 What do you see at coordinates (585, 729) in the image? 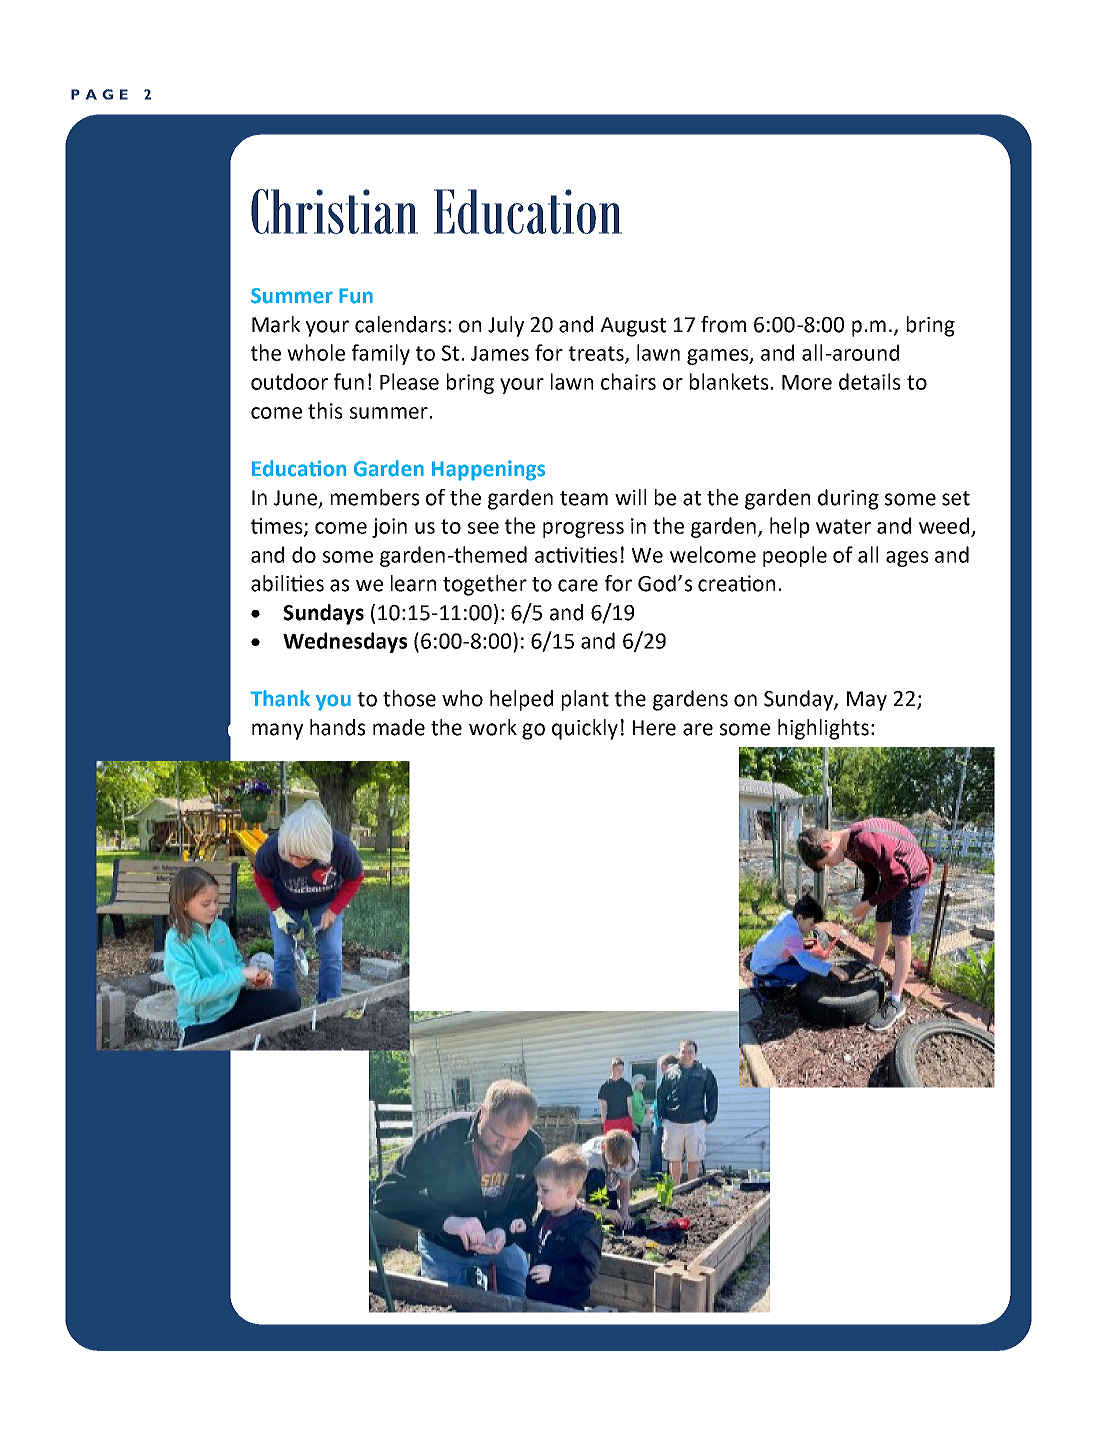
I see `quickly` at bounding box center [585, 729].
